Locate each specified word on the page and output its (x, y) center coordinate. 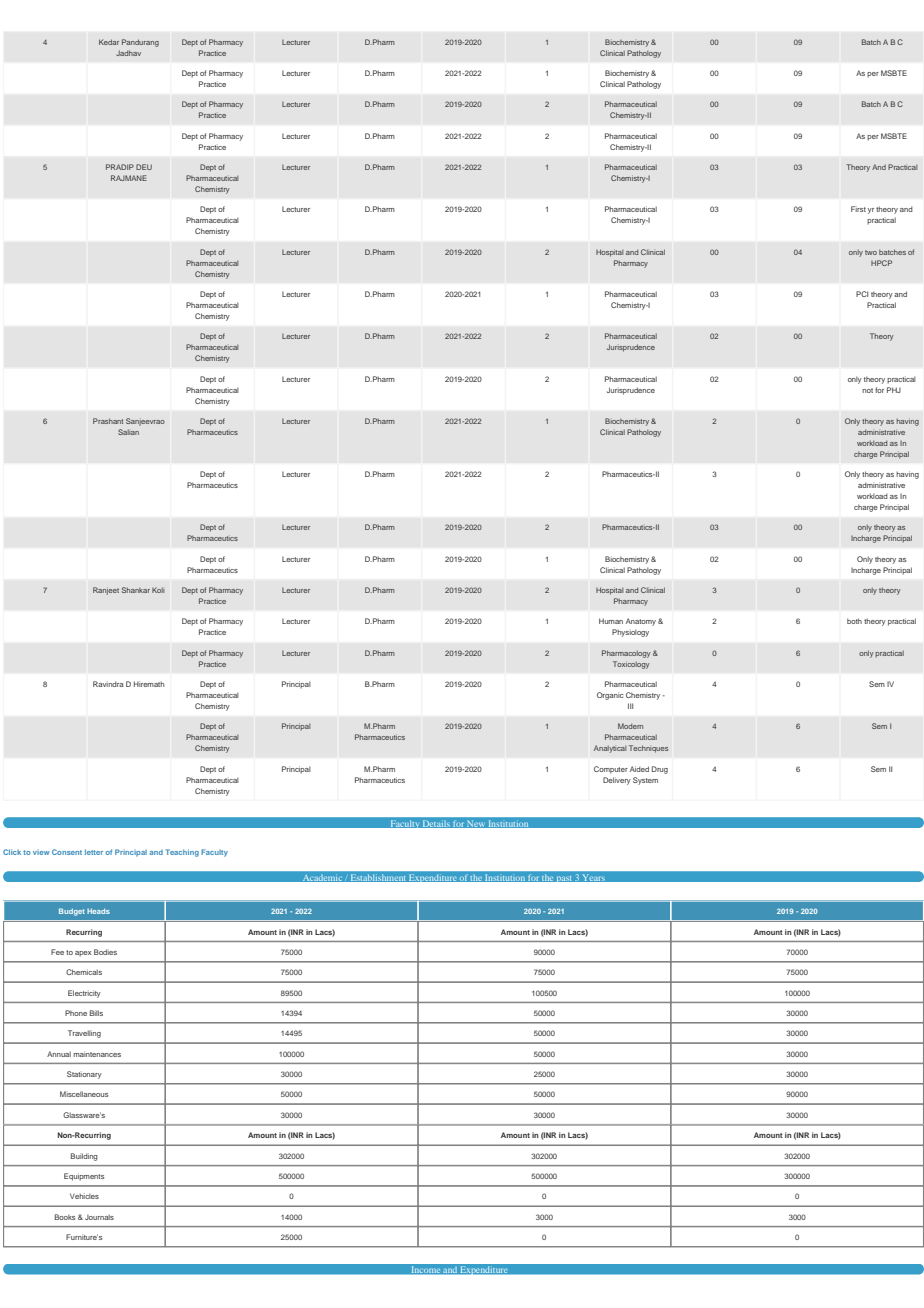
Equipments (84, 1177)
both (854, 621)
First (858, 209)
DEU (144, 167)
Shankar (136, 590)
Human (611, 621)
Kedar (109, 42)
